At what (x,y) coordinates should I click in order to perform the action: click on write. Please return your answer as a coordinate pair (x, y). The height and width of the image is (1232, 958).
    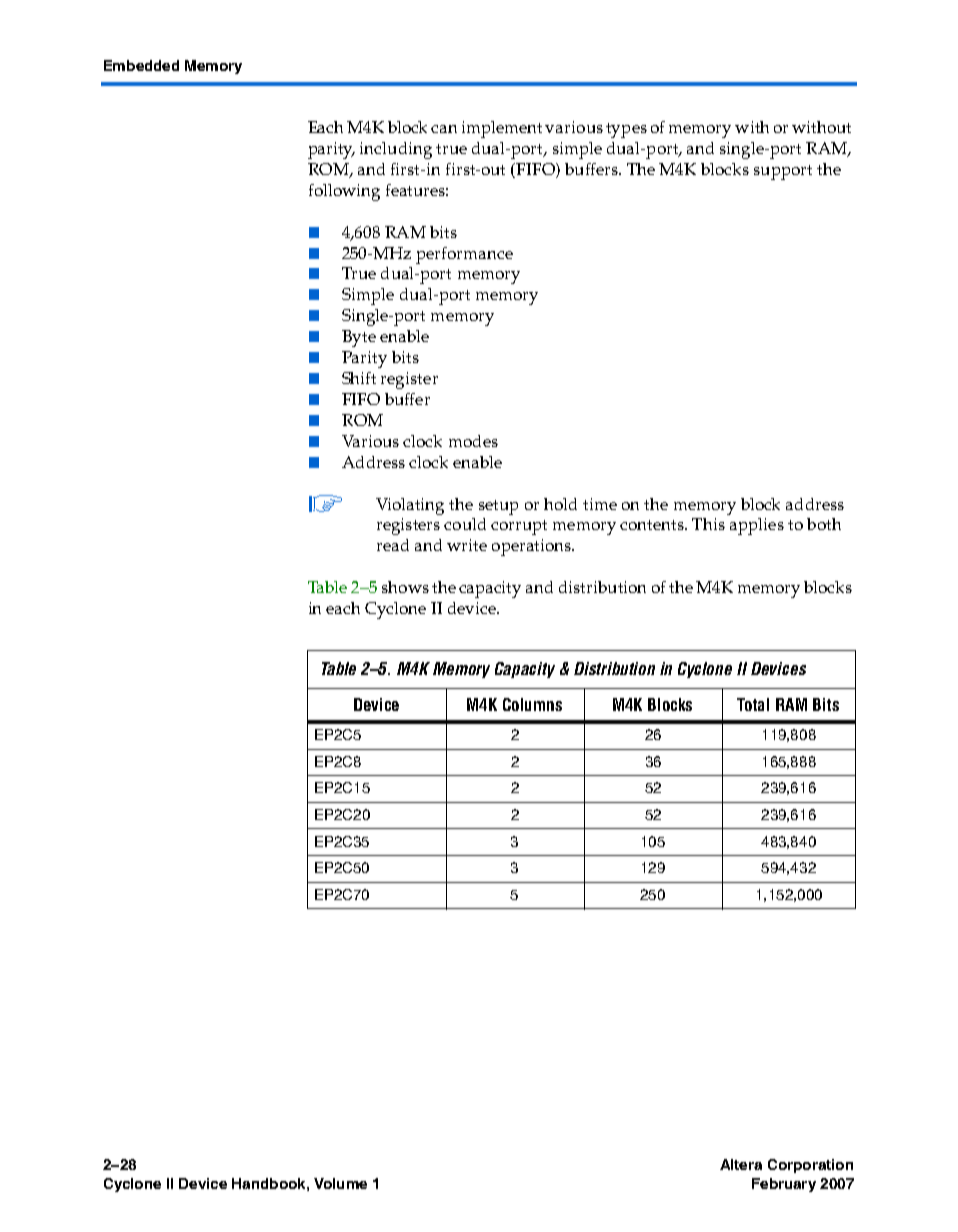
    Looking at the image, I should click on (467, 545).
